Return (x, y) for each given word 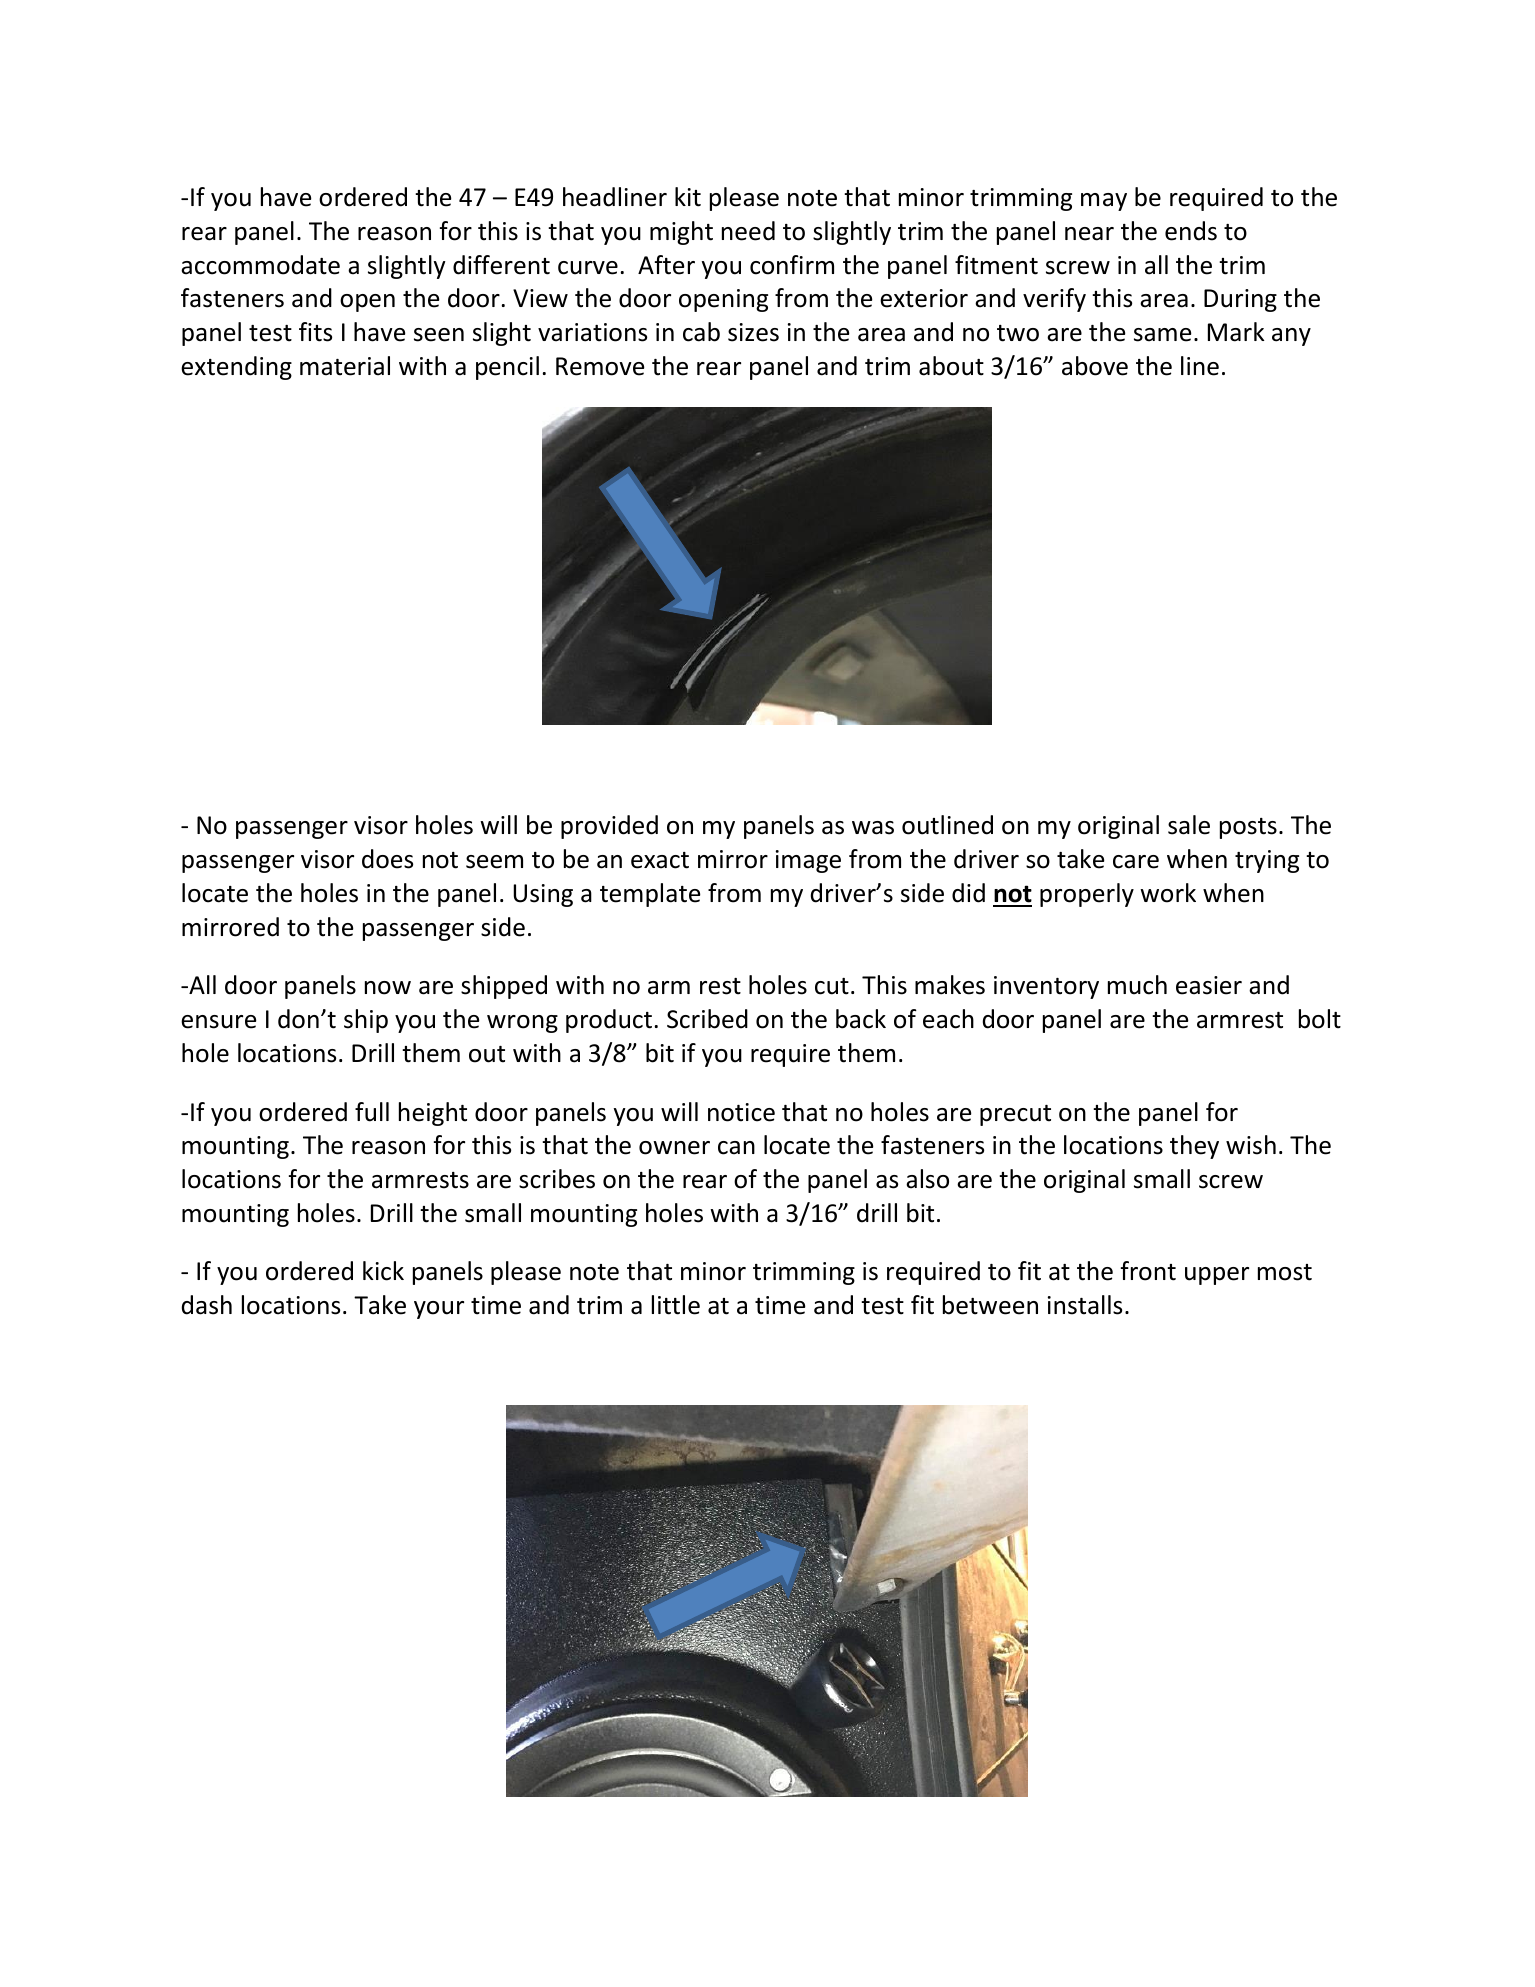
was (873, 828)
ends (1191, 231)
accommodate (260, 265)
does (387, 859)
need (748, 231)
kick (383, 1271)
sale (1189, 825)
